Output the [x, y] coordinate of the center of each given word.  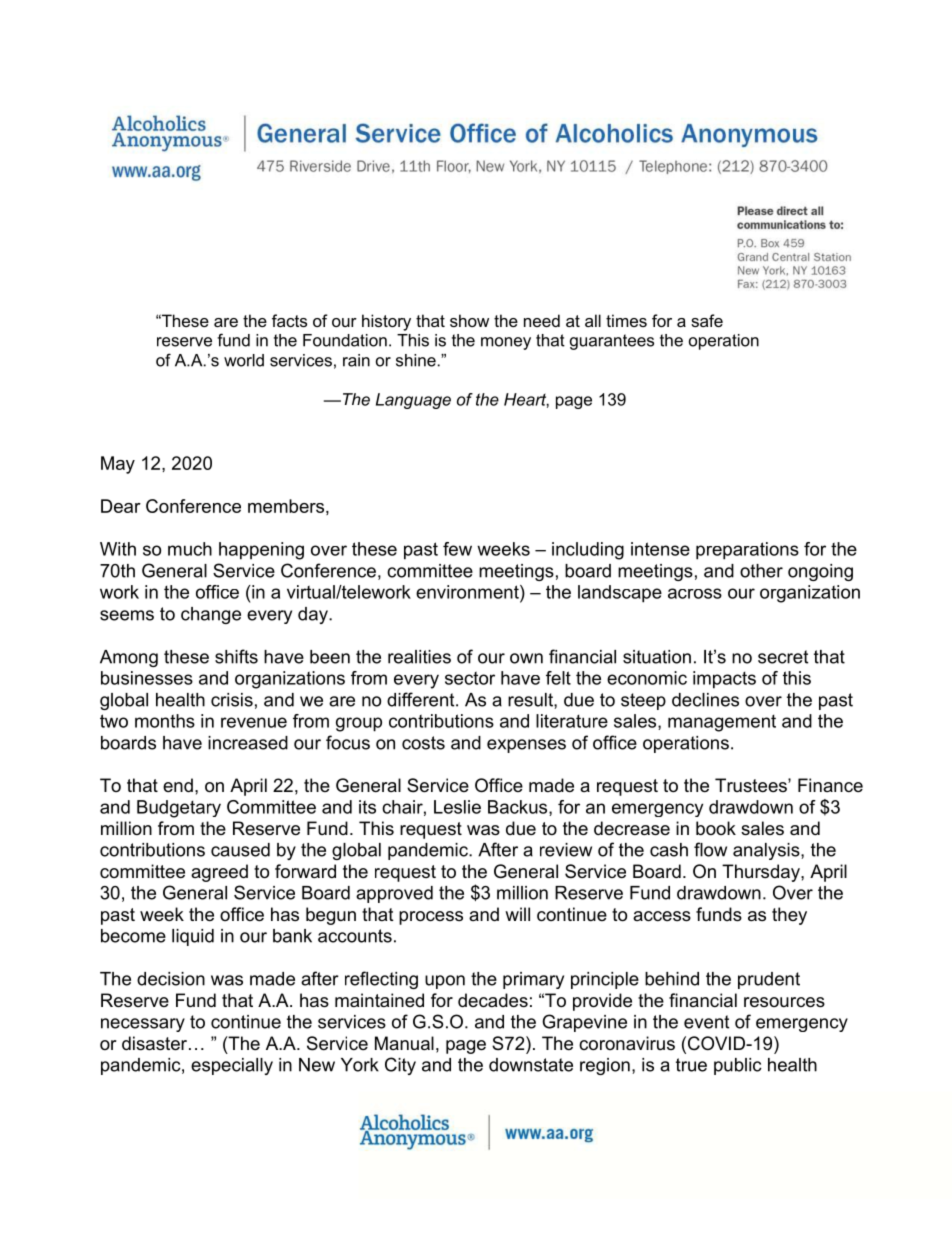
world [244, 360]
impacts [724, 680]
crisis [232, 700]
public [738, 1066]
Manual [404, 1043]
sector [470, 678]
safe [707, 320]
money [506, 343]
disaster [156, 1043]
